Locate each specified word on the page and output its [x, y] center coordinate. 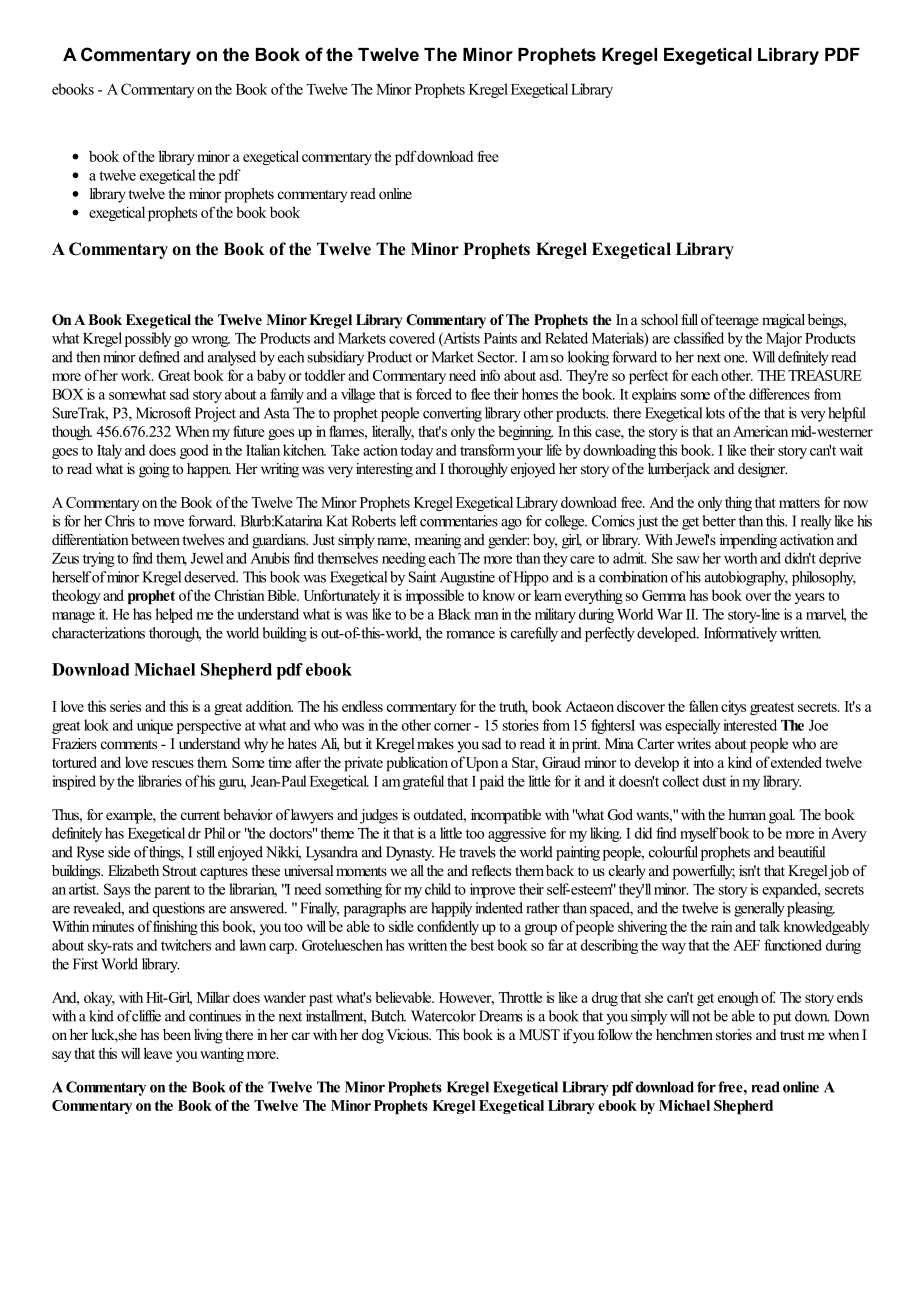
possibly [148, 339]
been [177, 1034]
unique [155, 726]
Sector [497, 357]
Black [454, 614]
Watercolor [443, 1016]
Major [784, 339]
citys [733, 707]
